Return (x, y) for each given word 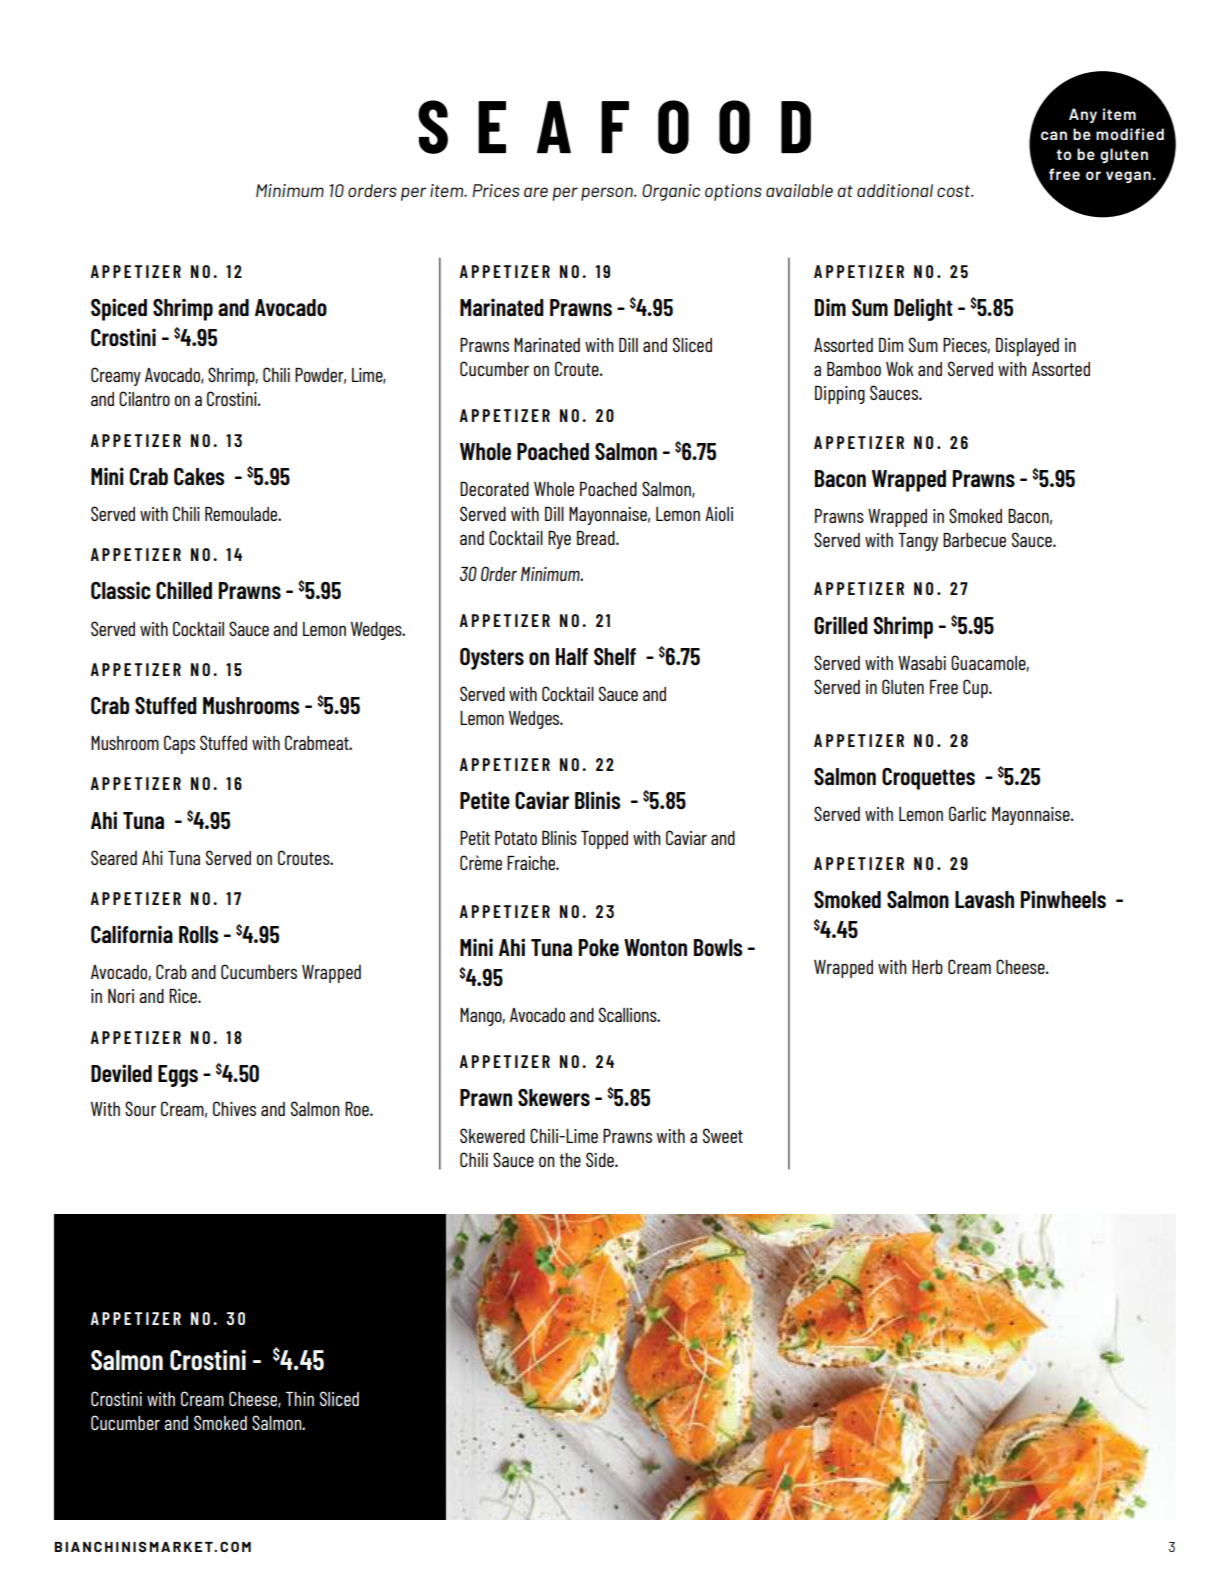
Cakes (199, 476)
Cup (976, 688)
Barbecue (974, 540)
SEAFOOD (614, 127)
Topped (604, 840)
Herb (927, 967)
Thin (300, 1399)
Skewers (554, 1098)
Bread (597, 538)
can (1054, 135)
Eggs (178, 1076)
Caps (179, 744)
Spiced (119, 309)
